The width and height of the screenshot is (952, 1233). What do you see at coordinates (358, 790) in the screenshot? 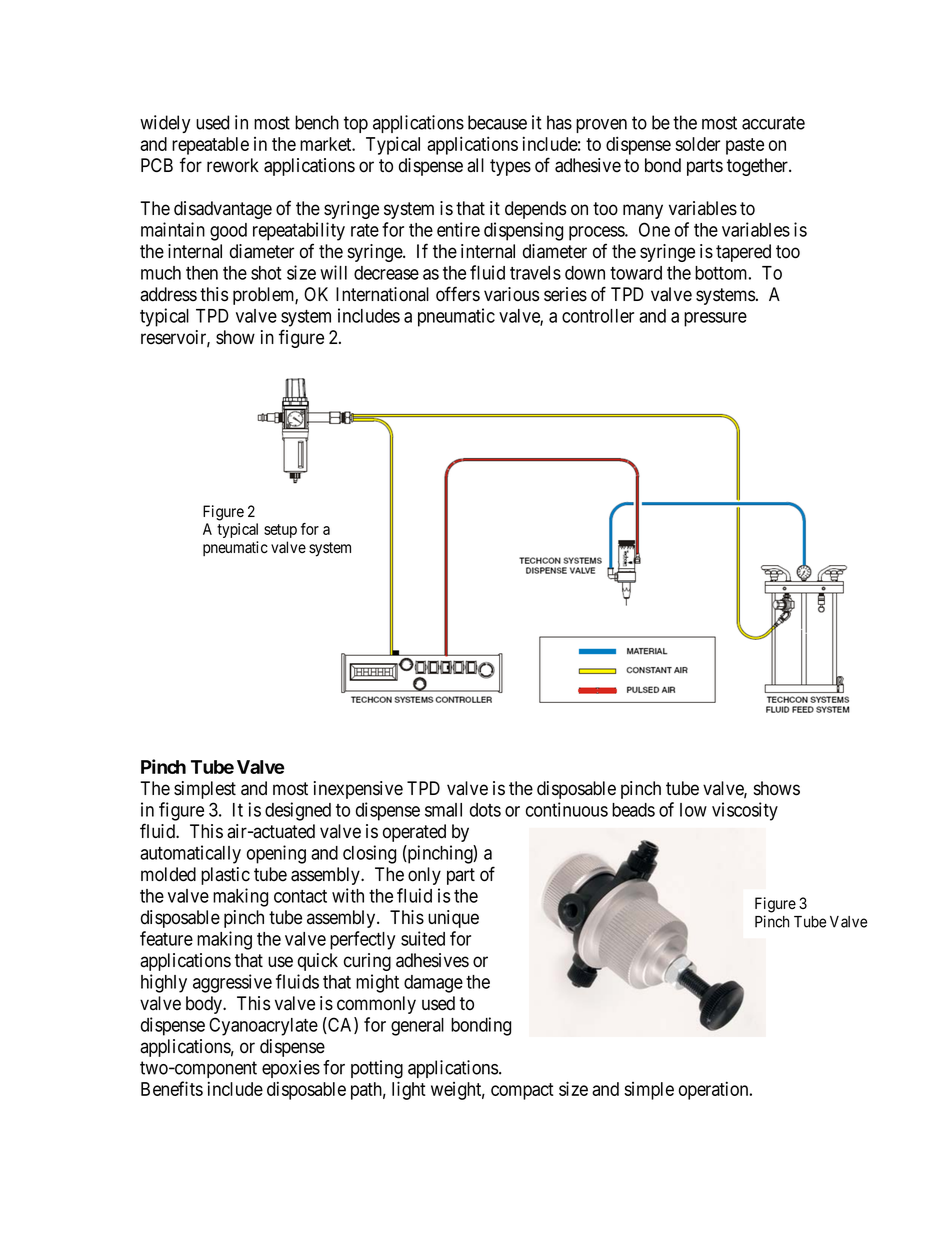
I see `inexpensive` at bounding box center [358, 790].
